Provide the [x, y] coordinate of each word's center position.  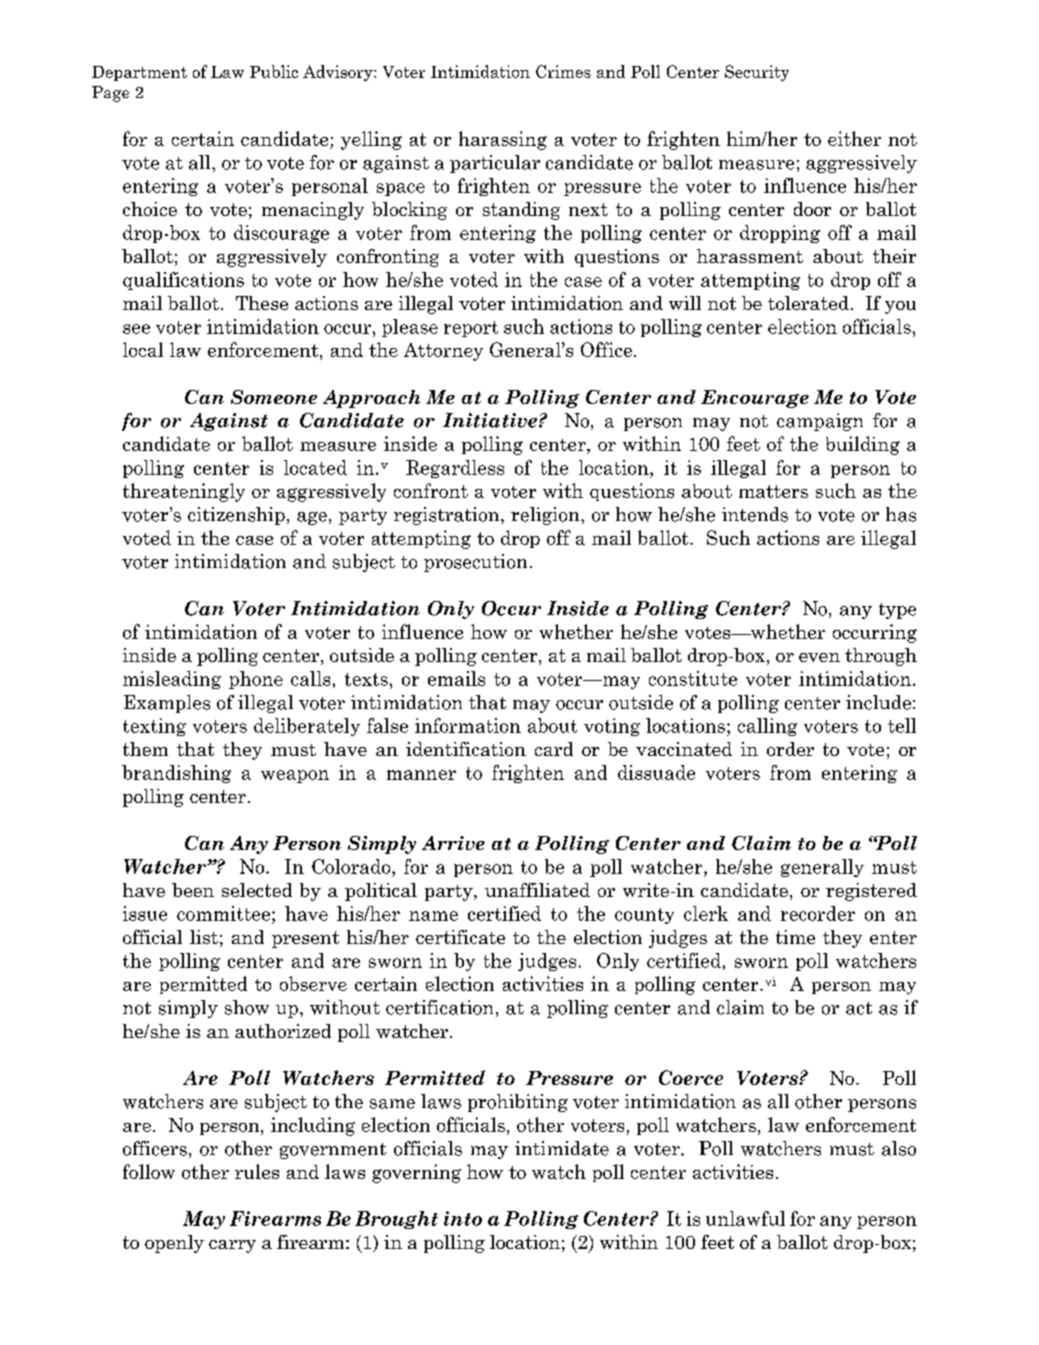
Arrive [453, 843]
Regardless [455, 469]
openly [174, 1244]
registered [871, 892]
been [193, 890]
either [854, 138]
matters [773, 491]
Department [139, 73]
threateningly [184, 492]
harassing [503, 140]
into [463, 1218]
